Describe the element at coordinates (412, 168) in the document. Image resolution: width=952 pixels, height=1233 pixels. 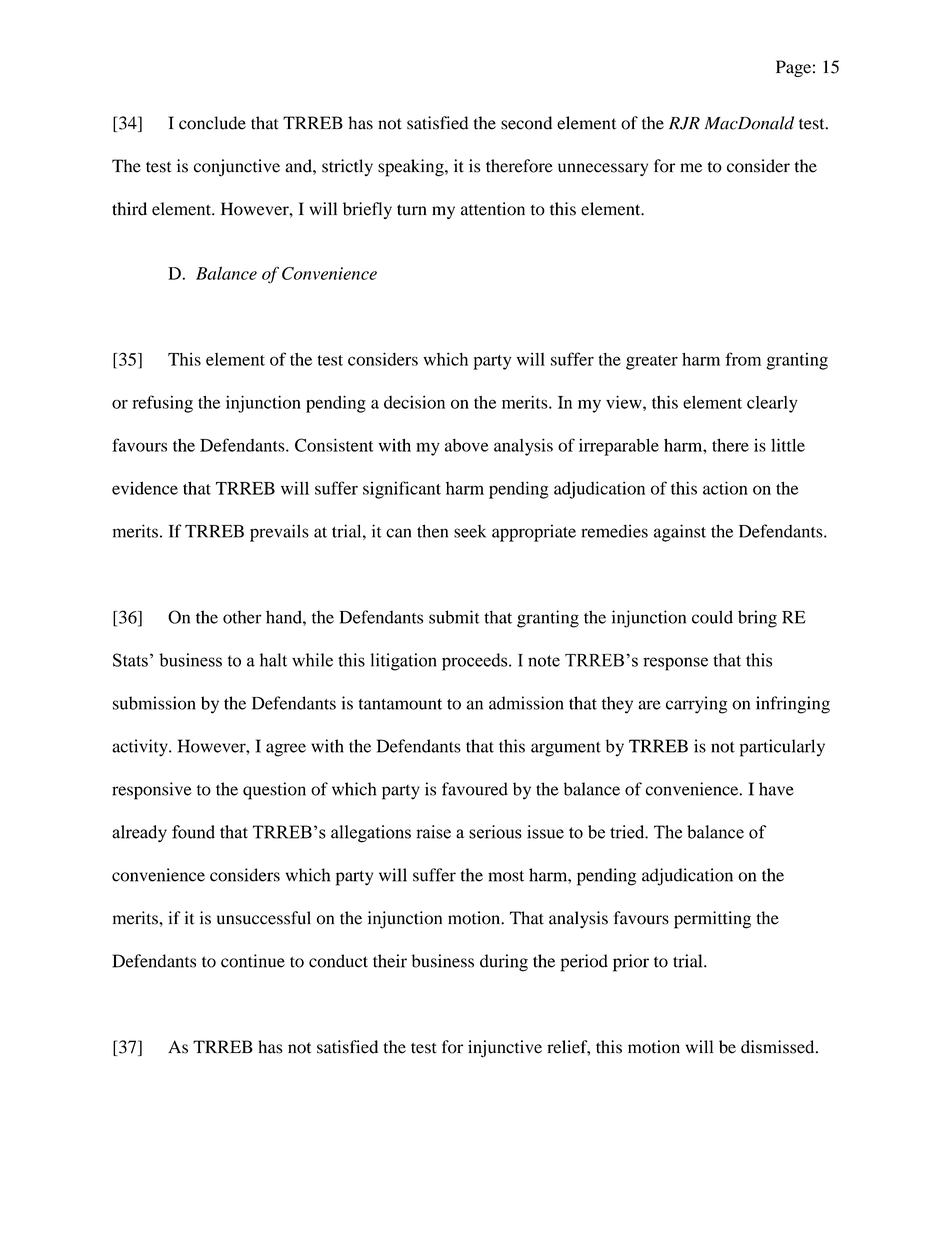
I see `speaking` at that location.
